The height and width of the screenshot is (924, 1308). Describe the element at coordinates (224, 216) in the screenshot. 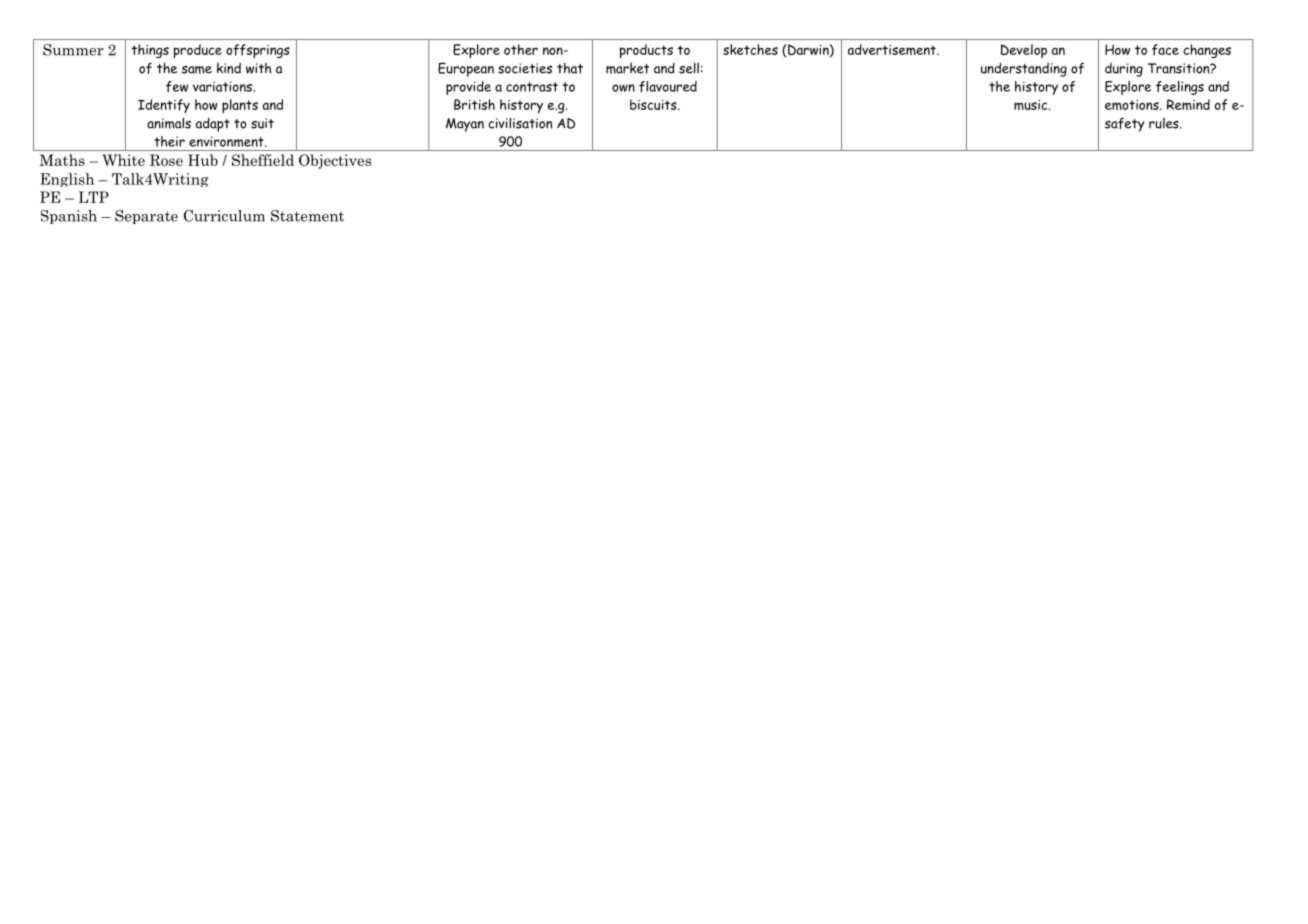

I see `Curriculum` at that location.
